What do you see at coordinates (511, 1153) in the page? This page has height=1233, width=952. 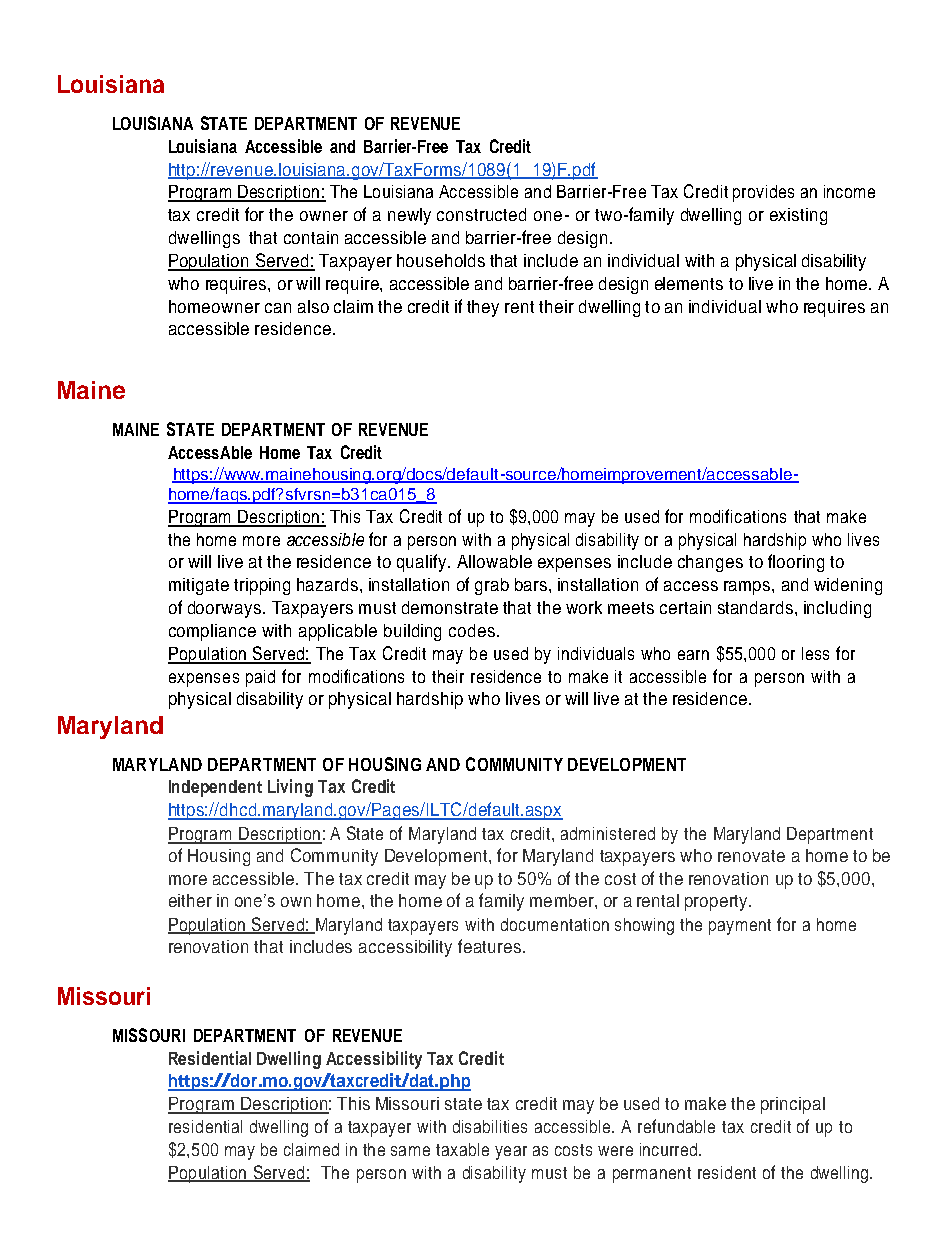 I see `year` at bounding box center [511, 1153].
